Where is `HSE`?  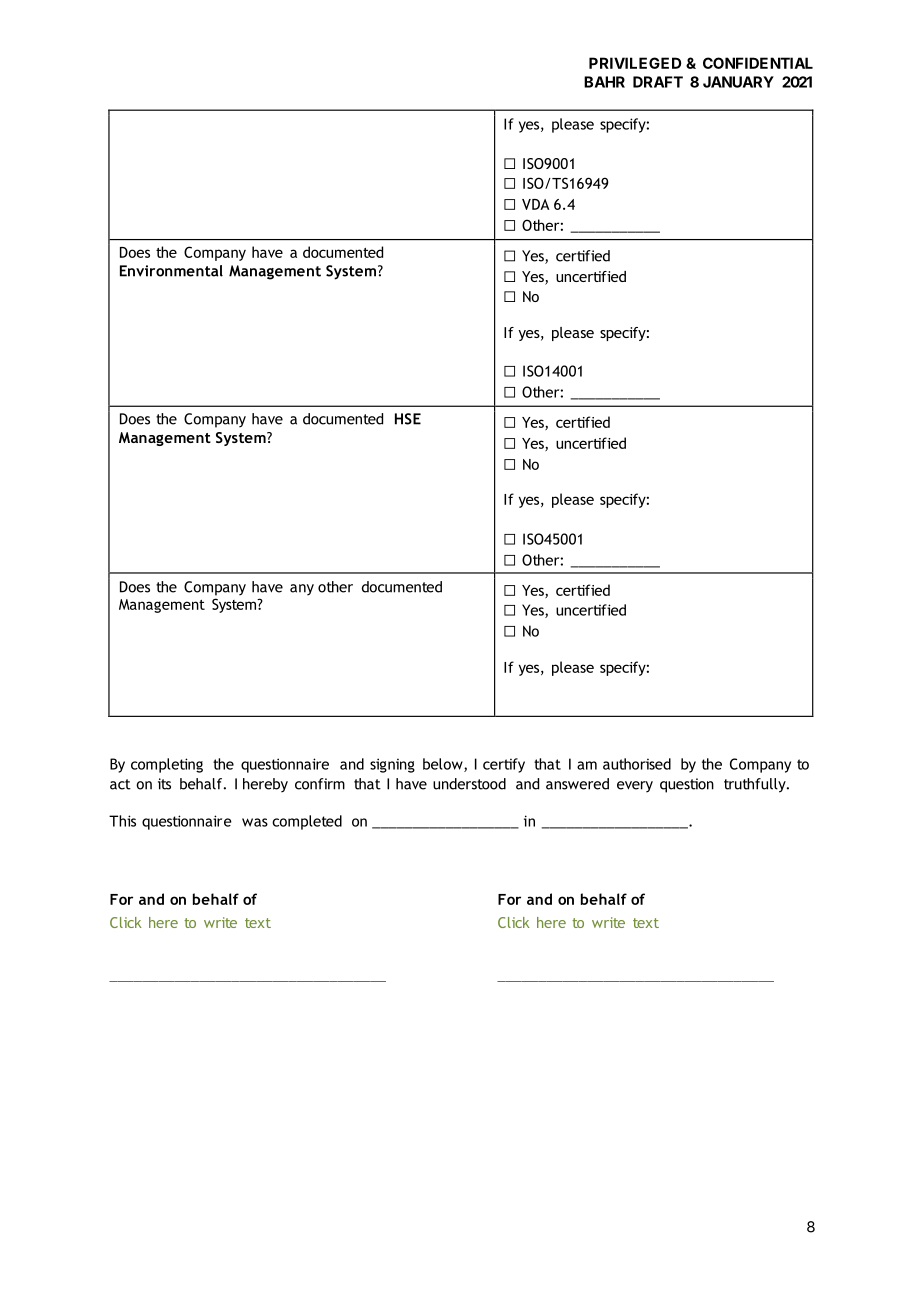 HSE is located at coordinates (408, 419).
